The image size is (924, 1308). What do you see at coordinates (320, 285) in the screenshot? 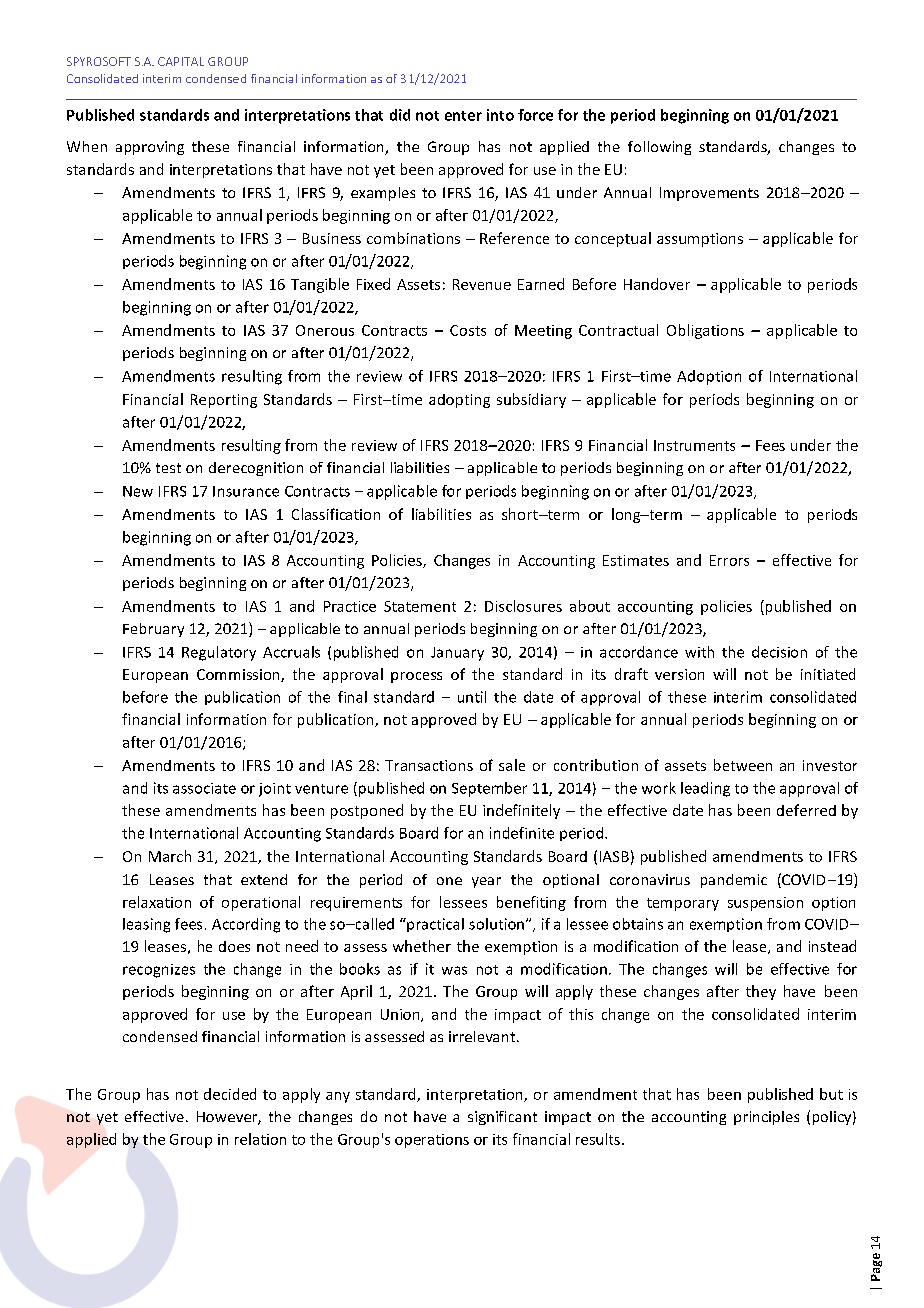
I see `Tangible` at bounding box center [320, 285].
